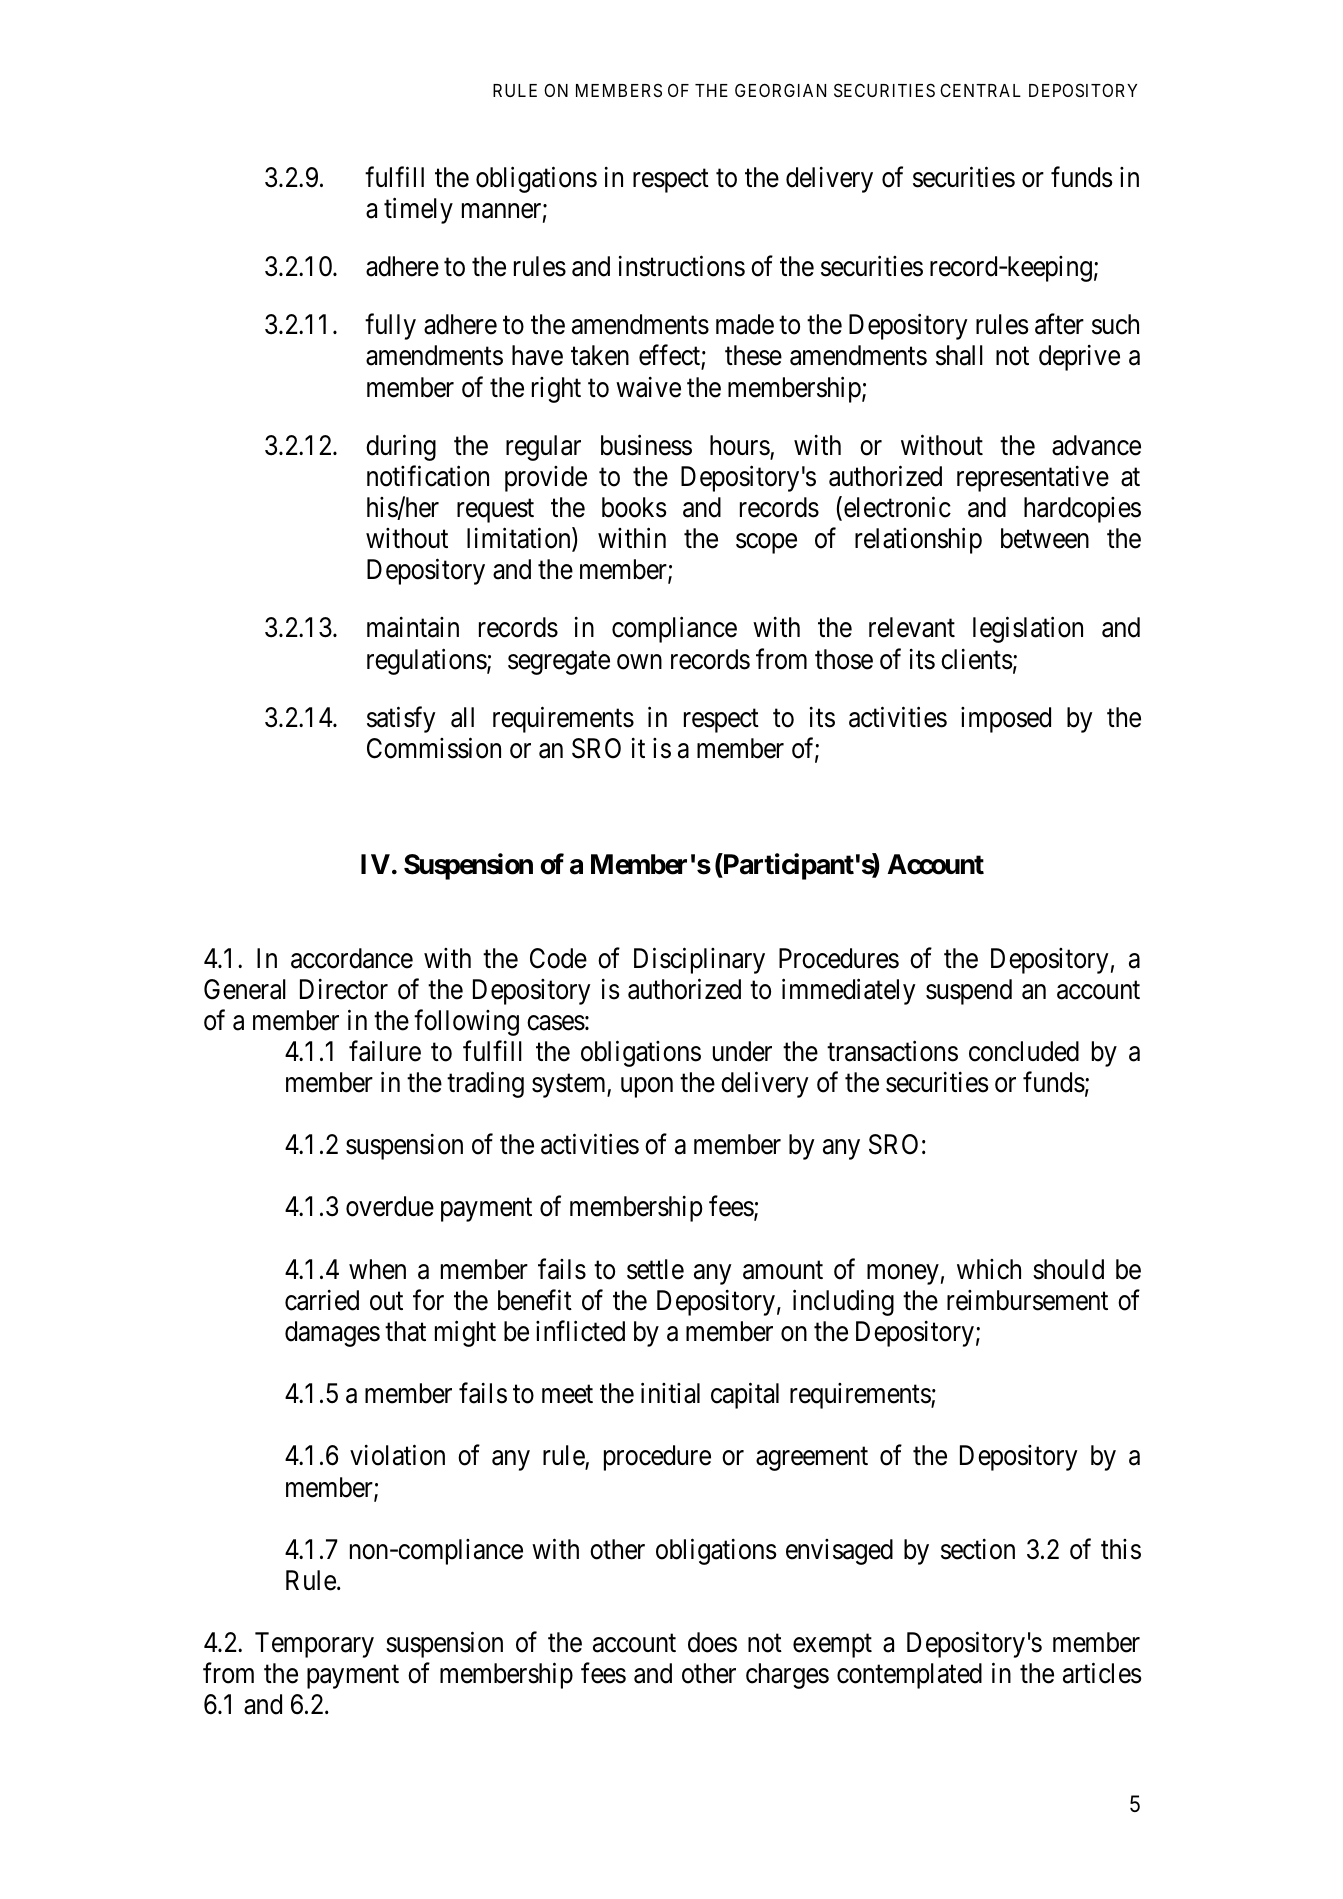 Image resolution: width=1343 pixels, height=1899 pixels. What do you see at coordinates (377, 1269) in the screenshot?
I see `when` at bounding box center [377, 1269].
